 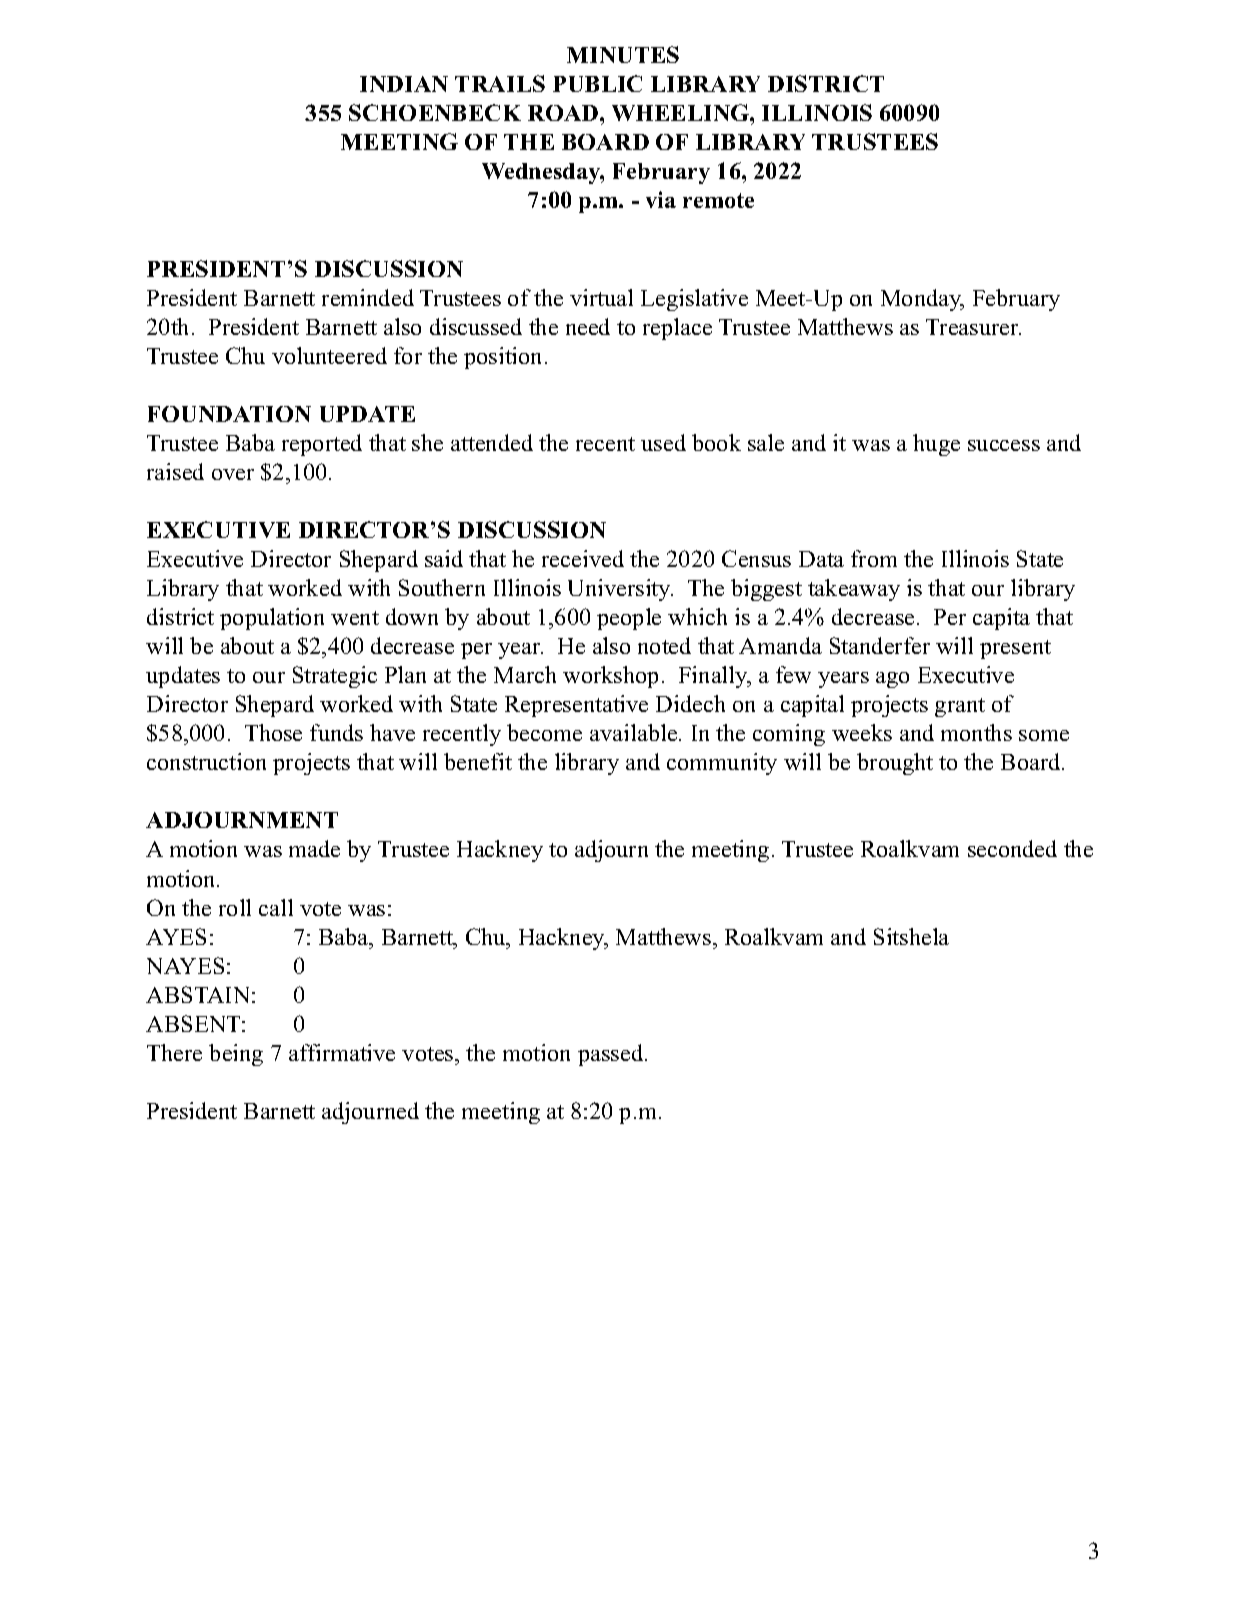 I want to click on population, so click(x=272, y=619).
